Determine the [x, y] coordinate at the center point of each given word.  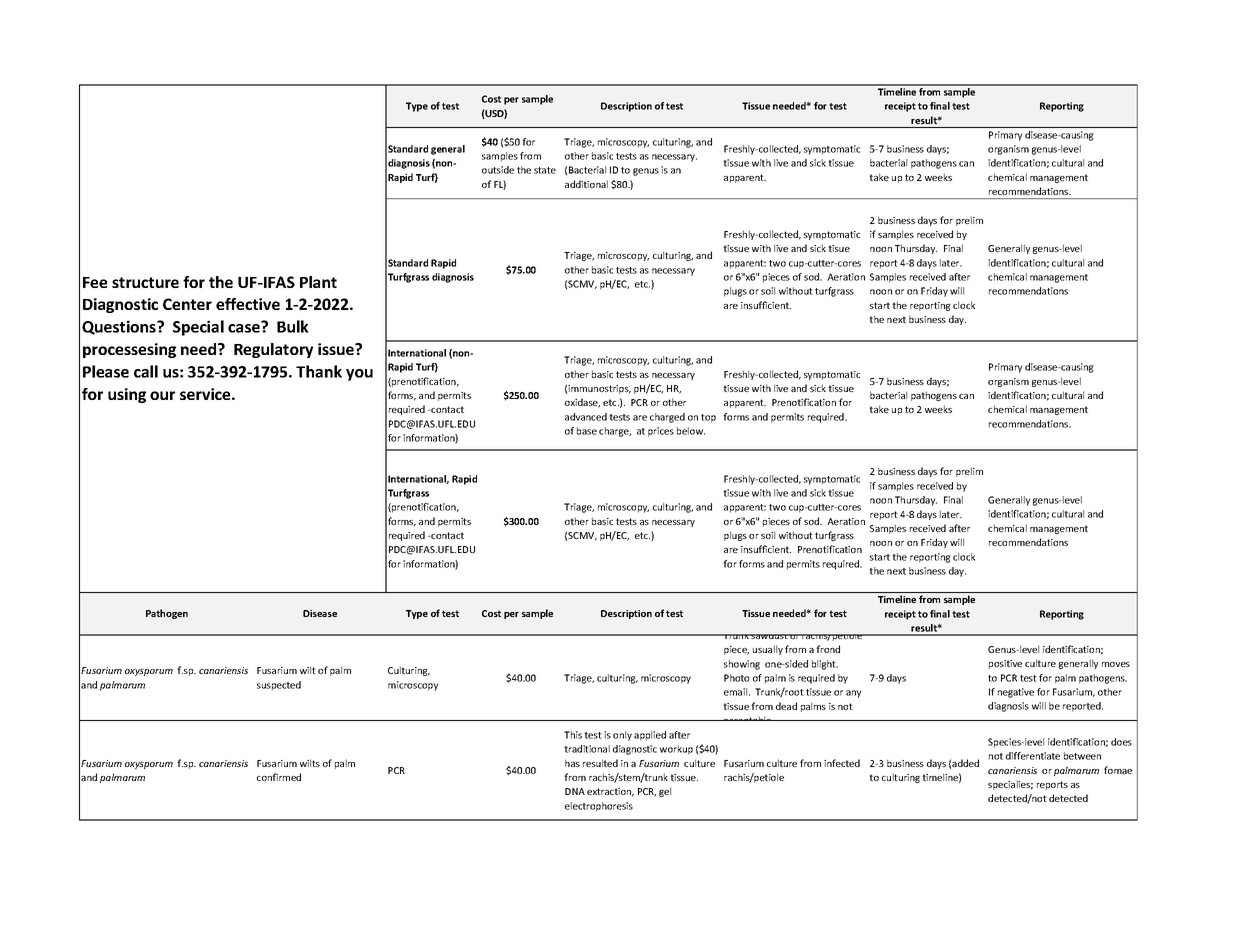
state [545, 170]
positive [1005, 664]
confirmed [279, 777]
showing [742, 665]
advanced [586, 417]
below [691, 431]
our [162, 395]
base [587, 431]
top [708, 418]
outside [498, 170]
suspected [279, 686]
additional [586, 184]
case [245, 327]
